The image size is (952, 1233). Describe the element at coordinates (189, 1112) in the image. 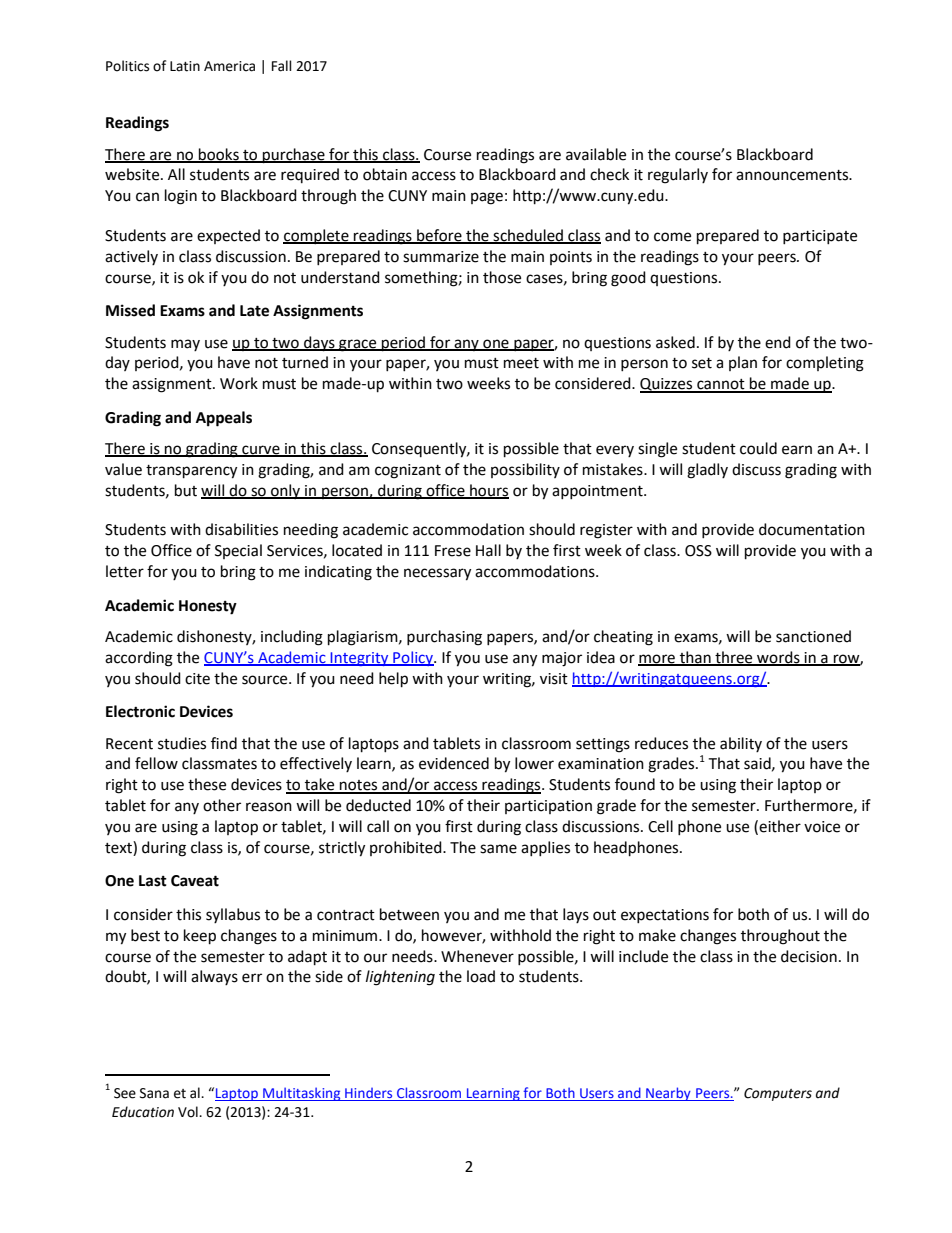

I see `Vol` at that location.
